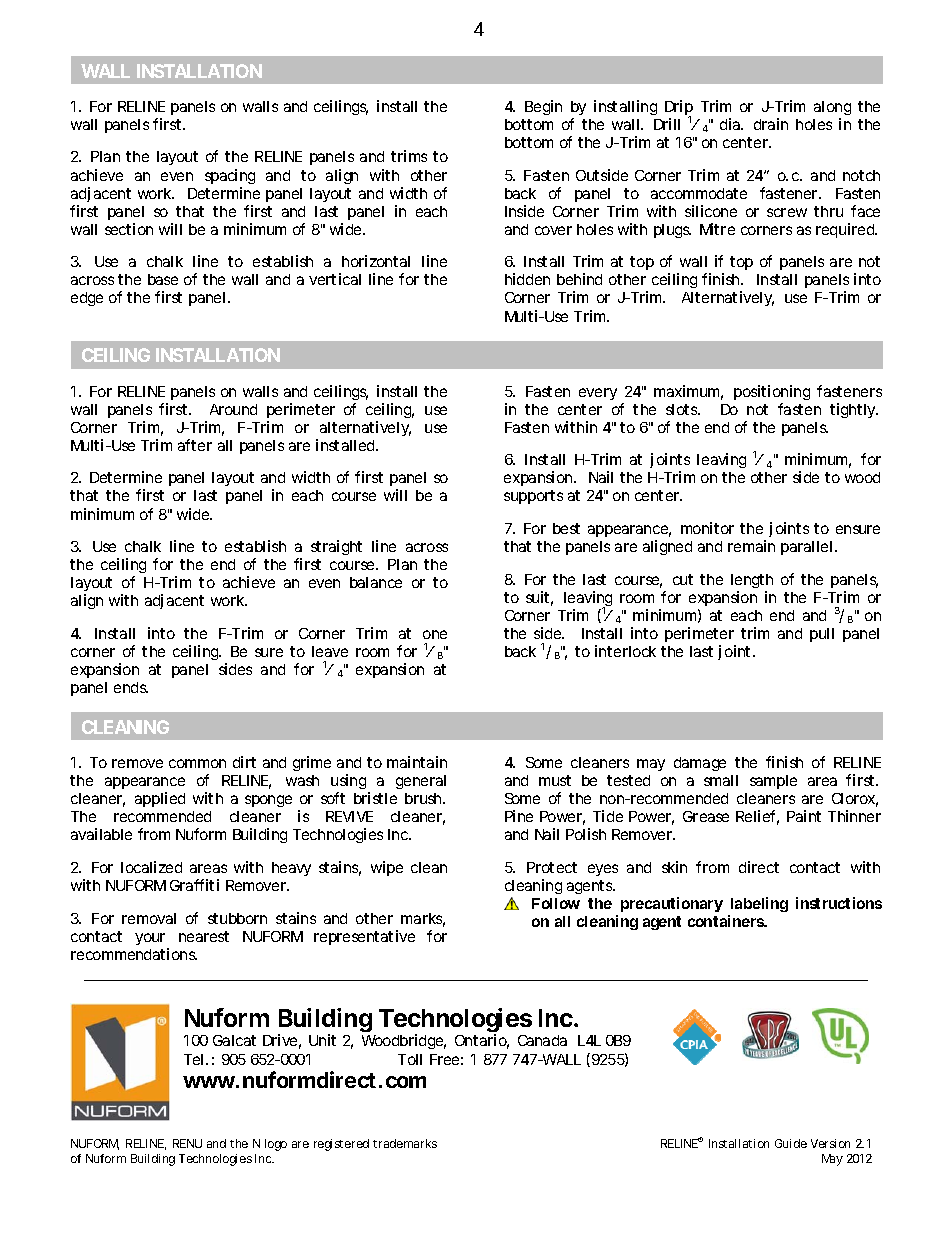 This page has width=952, height=1233. I want to click on Around, so click(233, 409).
